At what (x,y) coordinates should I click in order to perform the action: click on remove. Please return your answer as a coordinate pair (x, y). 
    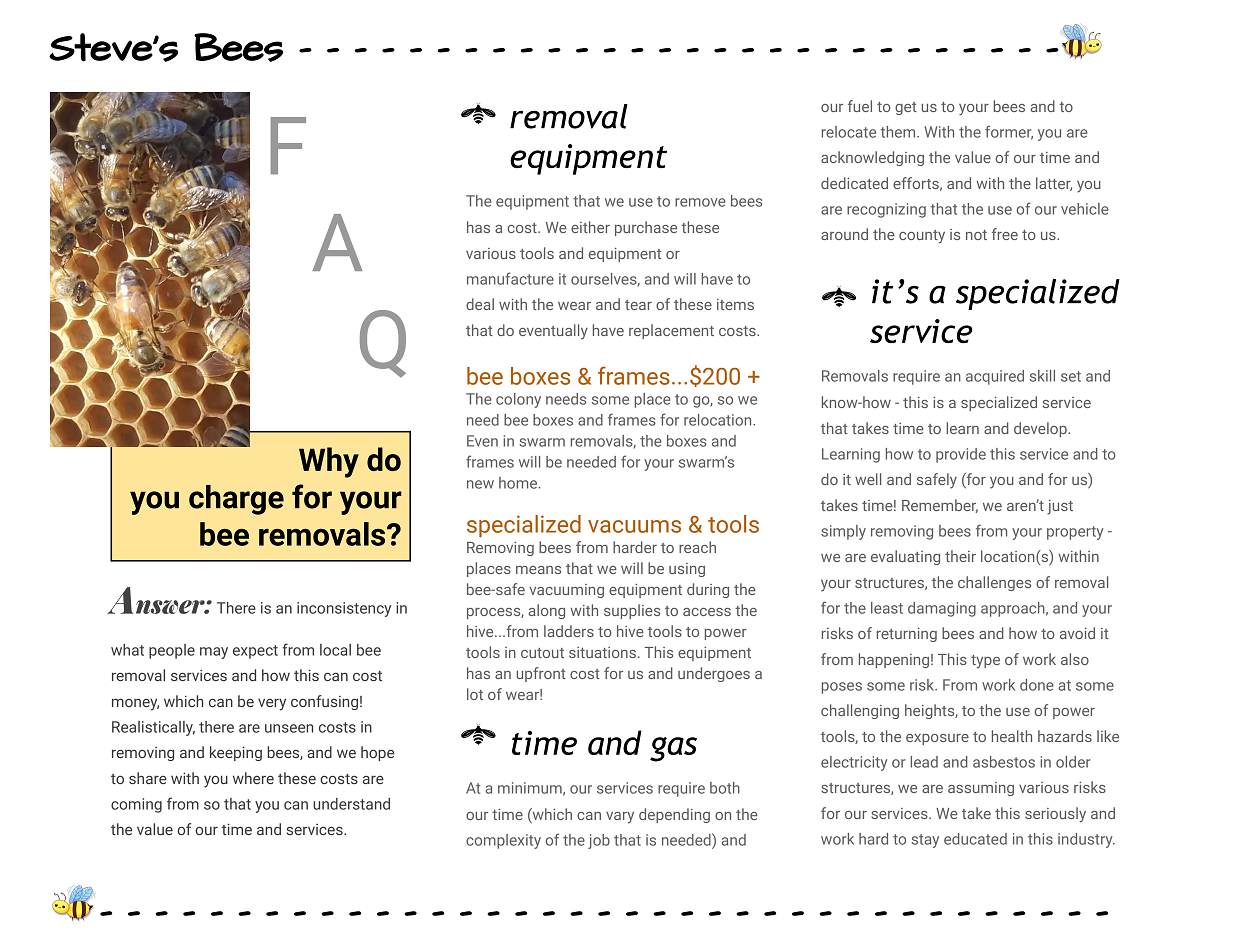
    Looking at the image, I should click on (700, 202).
